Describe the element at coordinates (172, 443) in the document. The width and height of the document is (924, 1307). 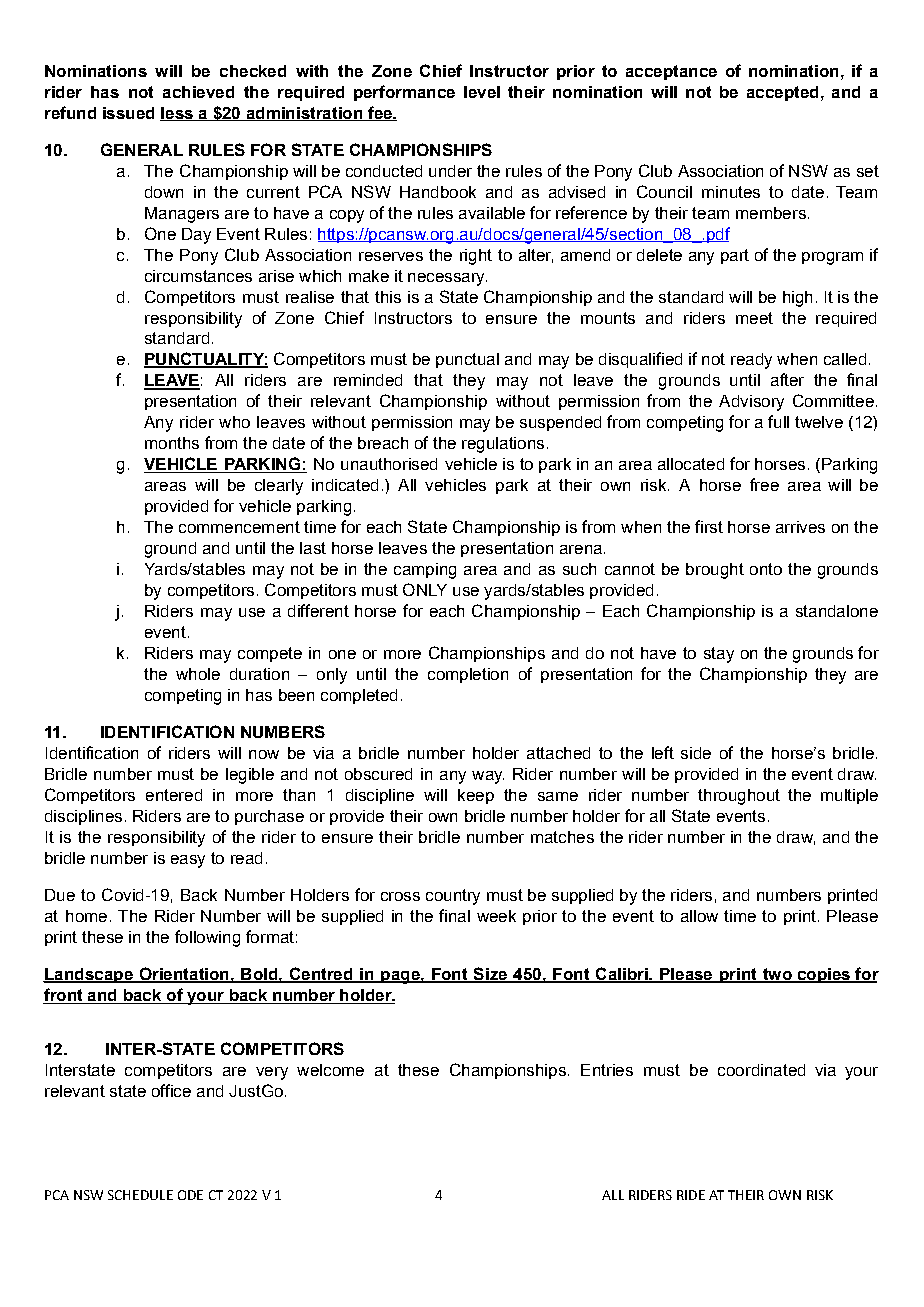
I see `months` at that location.
